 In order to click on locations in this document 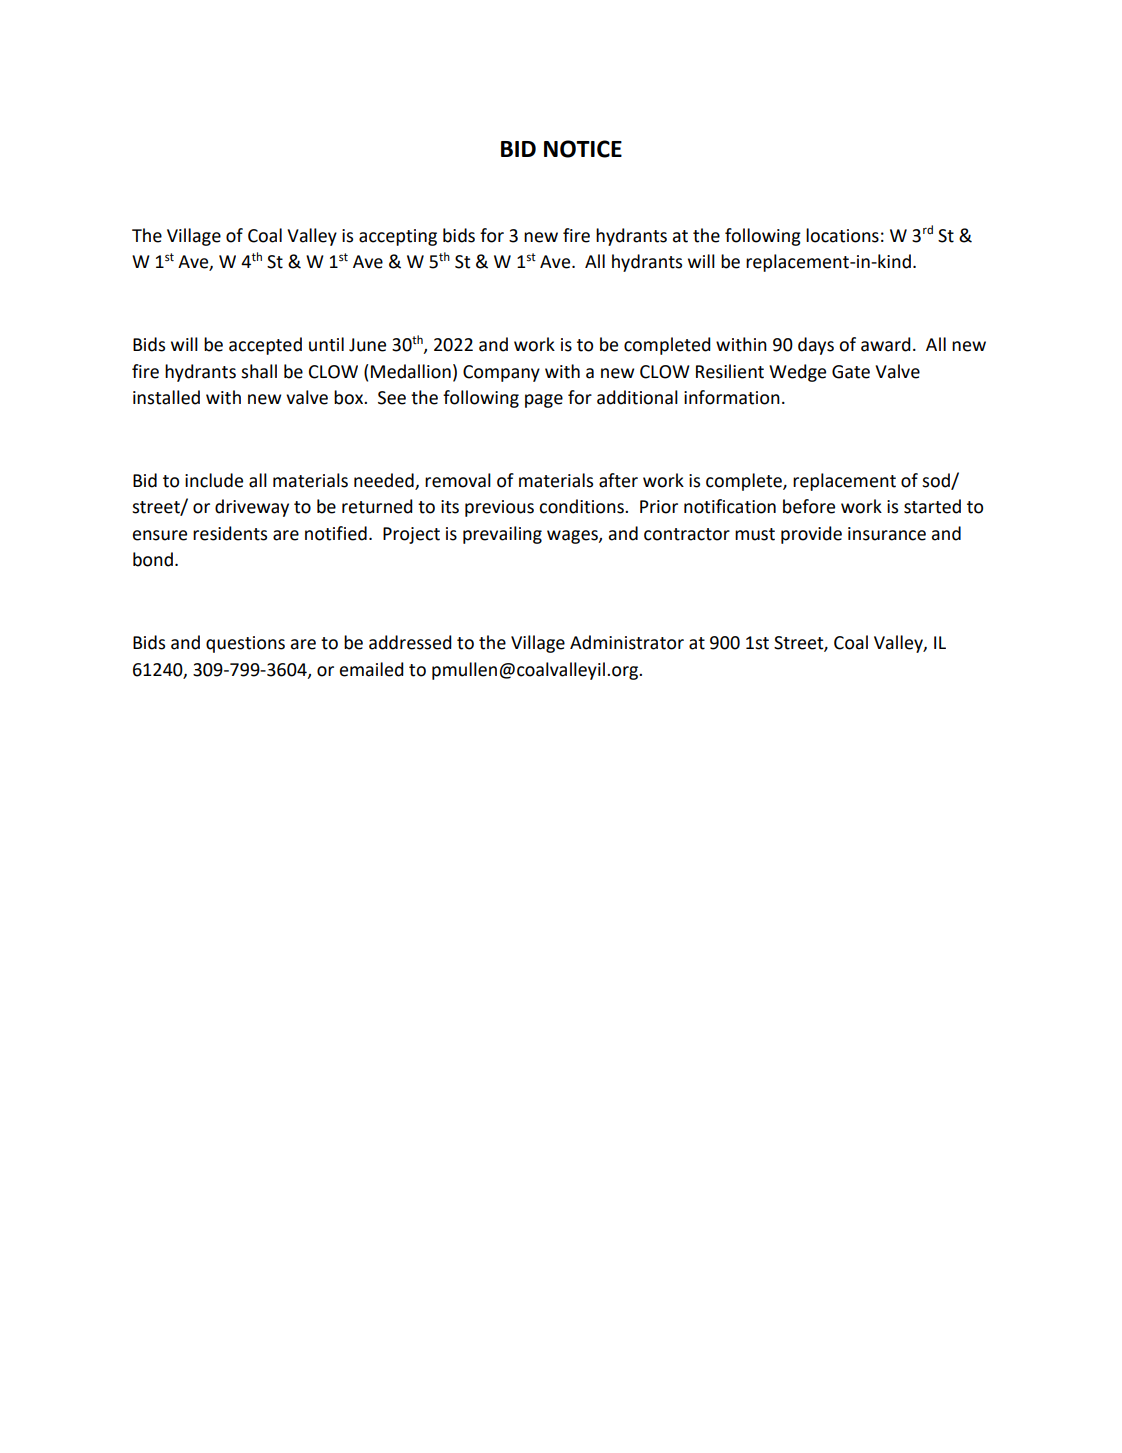, I will do `click(842, 235)`.
